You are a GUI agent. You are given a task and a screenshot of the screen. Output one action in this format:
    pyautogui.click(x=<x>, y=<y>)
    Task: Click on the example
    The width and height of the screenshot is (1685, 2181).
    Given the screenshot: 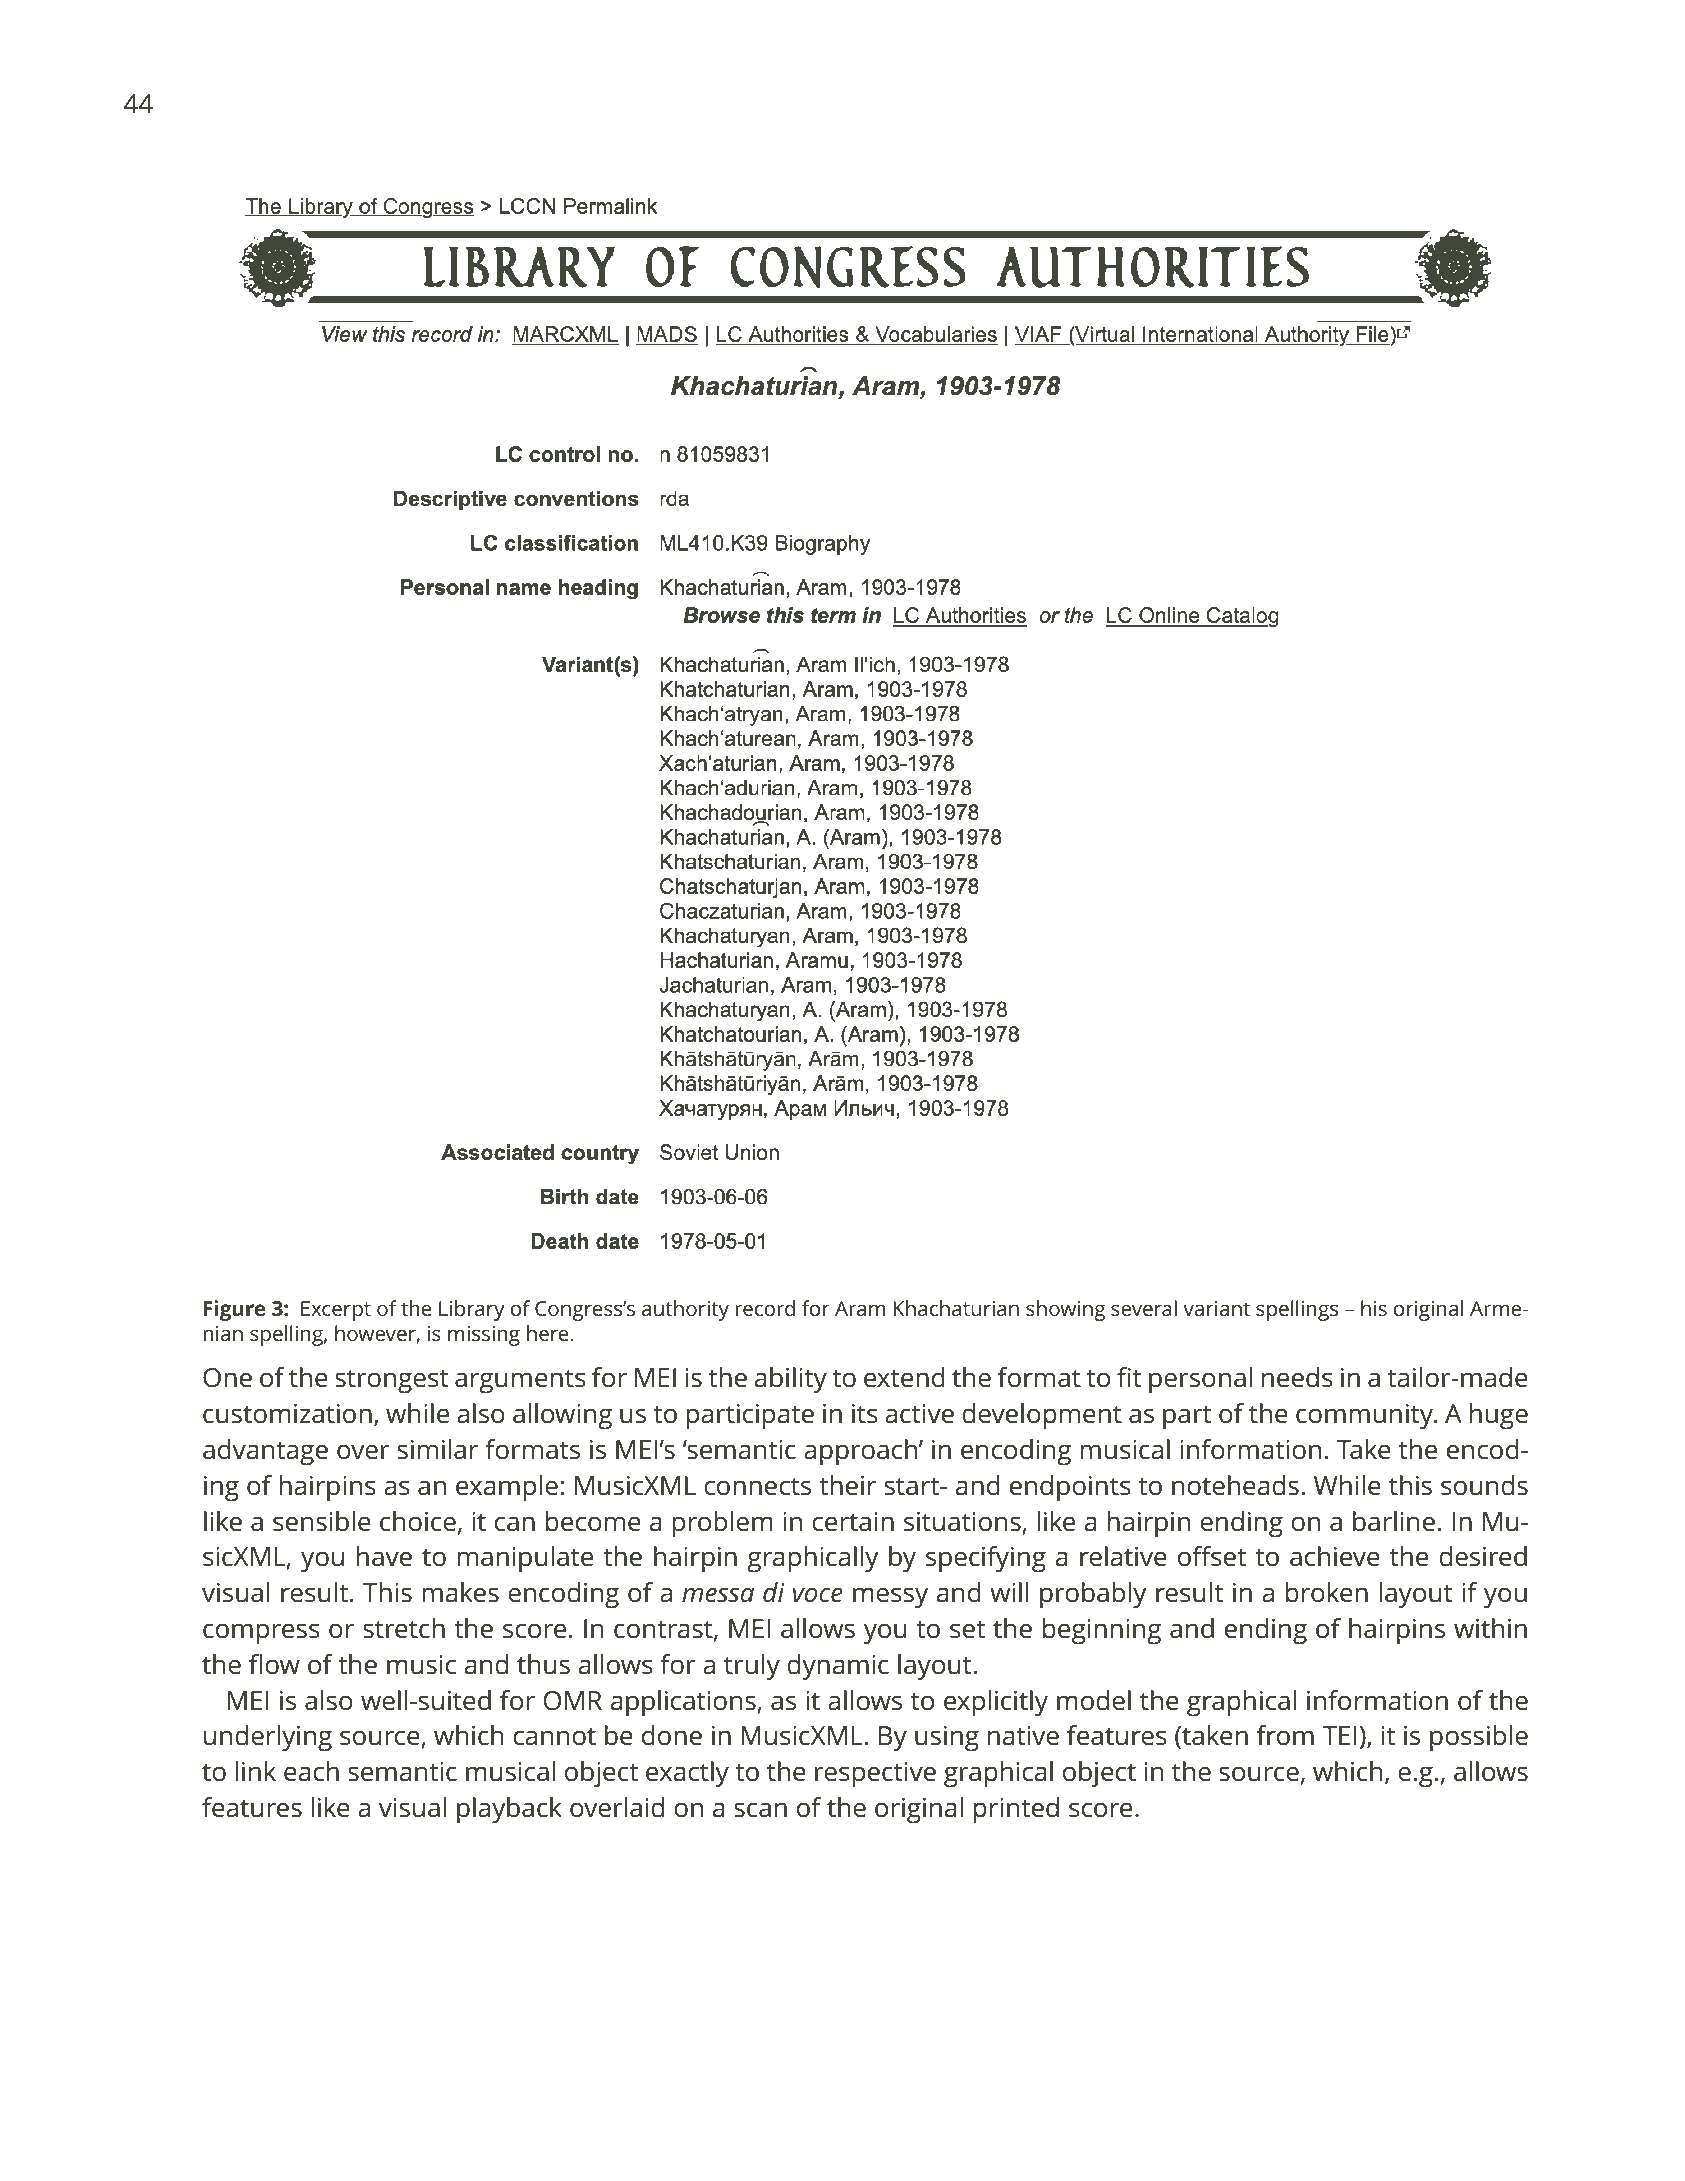 What is the action you would take?
    pyautogui.click(x=507, y=1488)
